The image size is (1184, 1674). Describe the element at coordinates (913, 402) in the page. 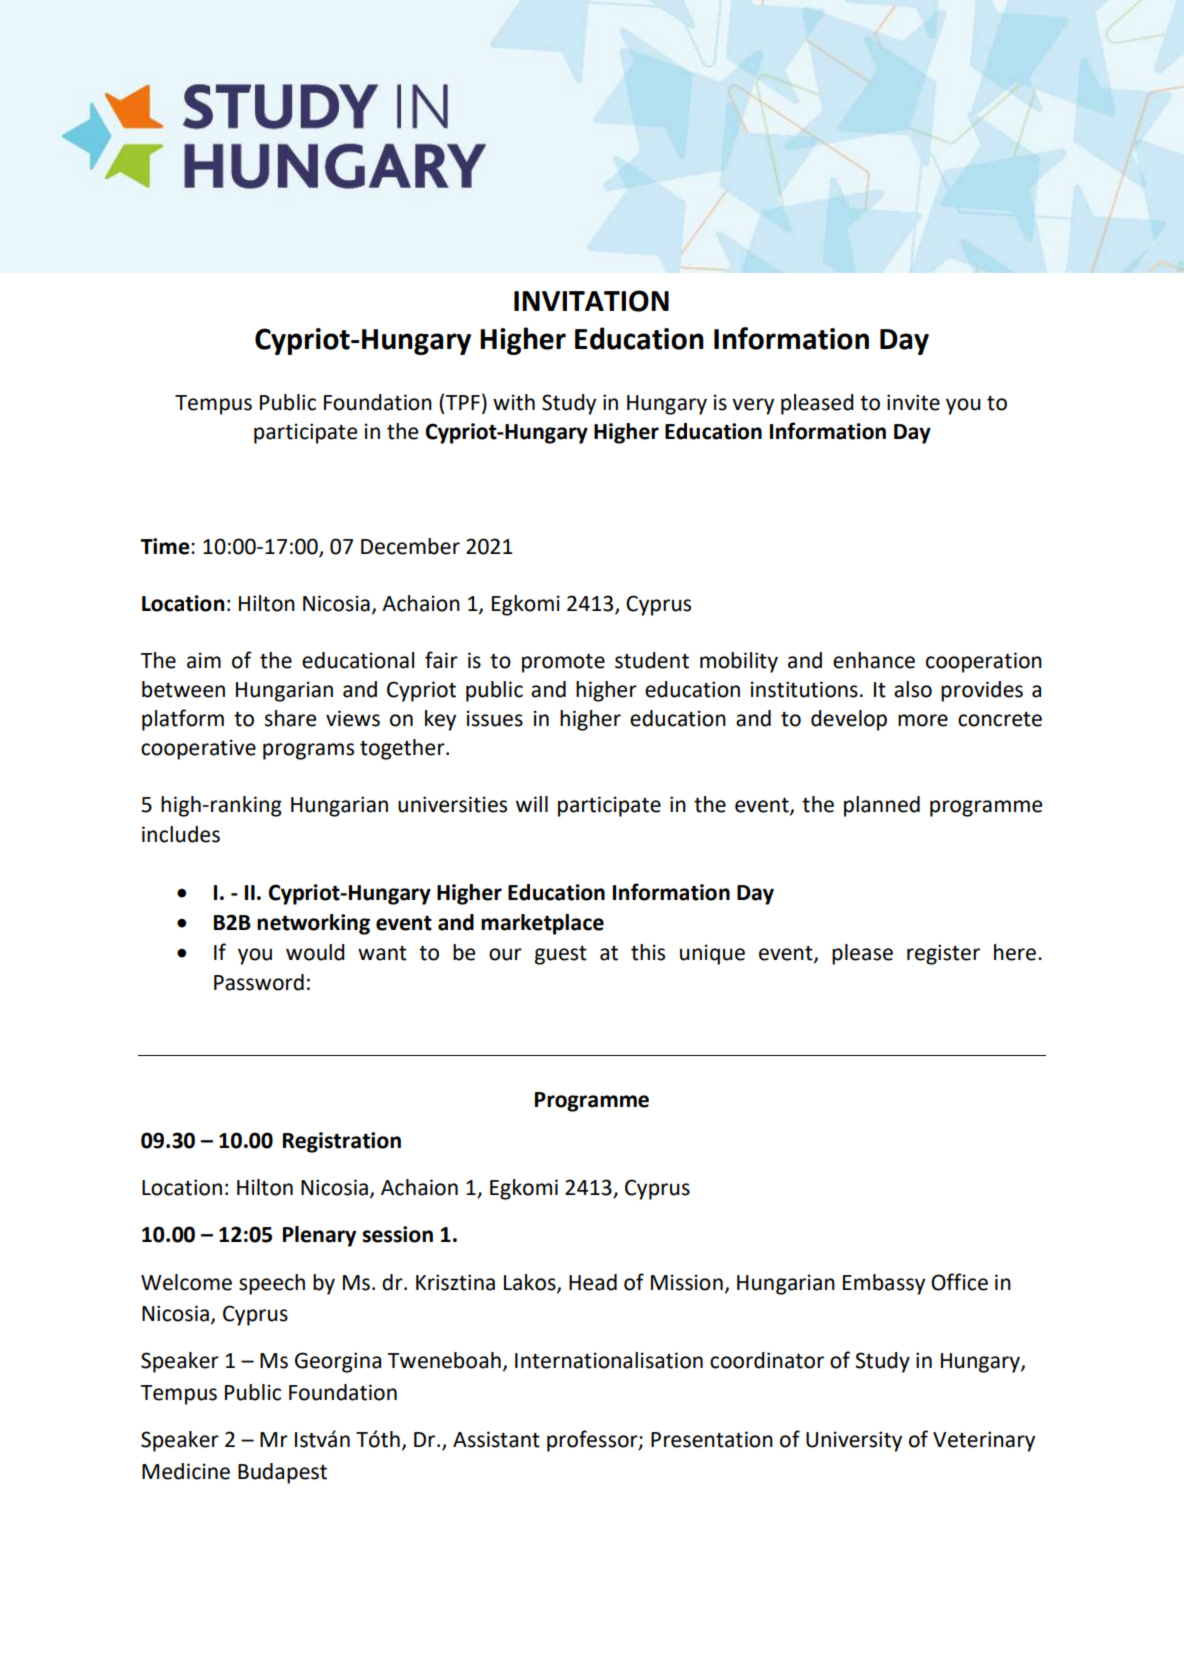

I see `invite` at that location.
